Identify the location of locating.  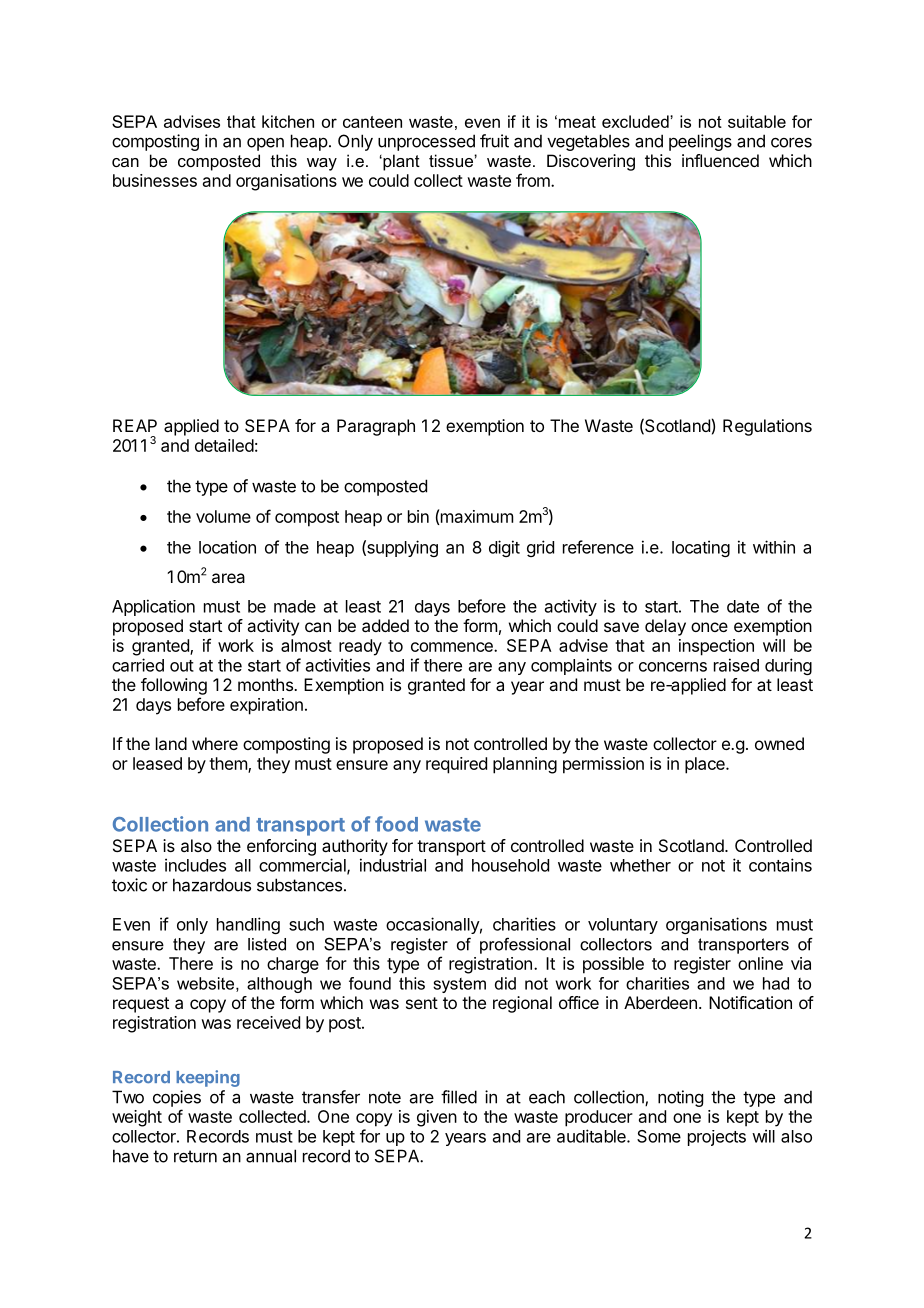
(701, 548).
